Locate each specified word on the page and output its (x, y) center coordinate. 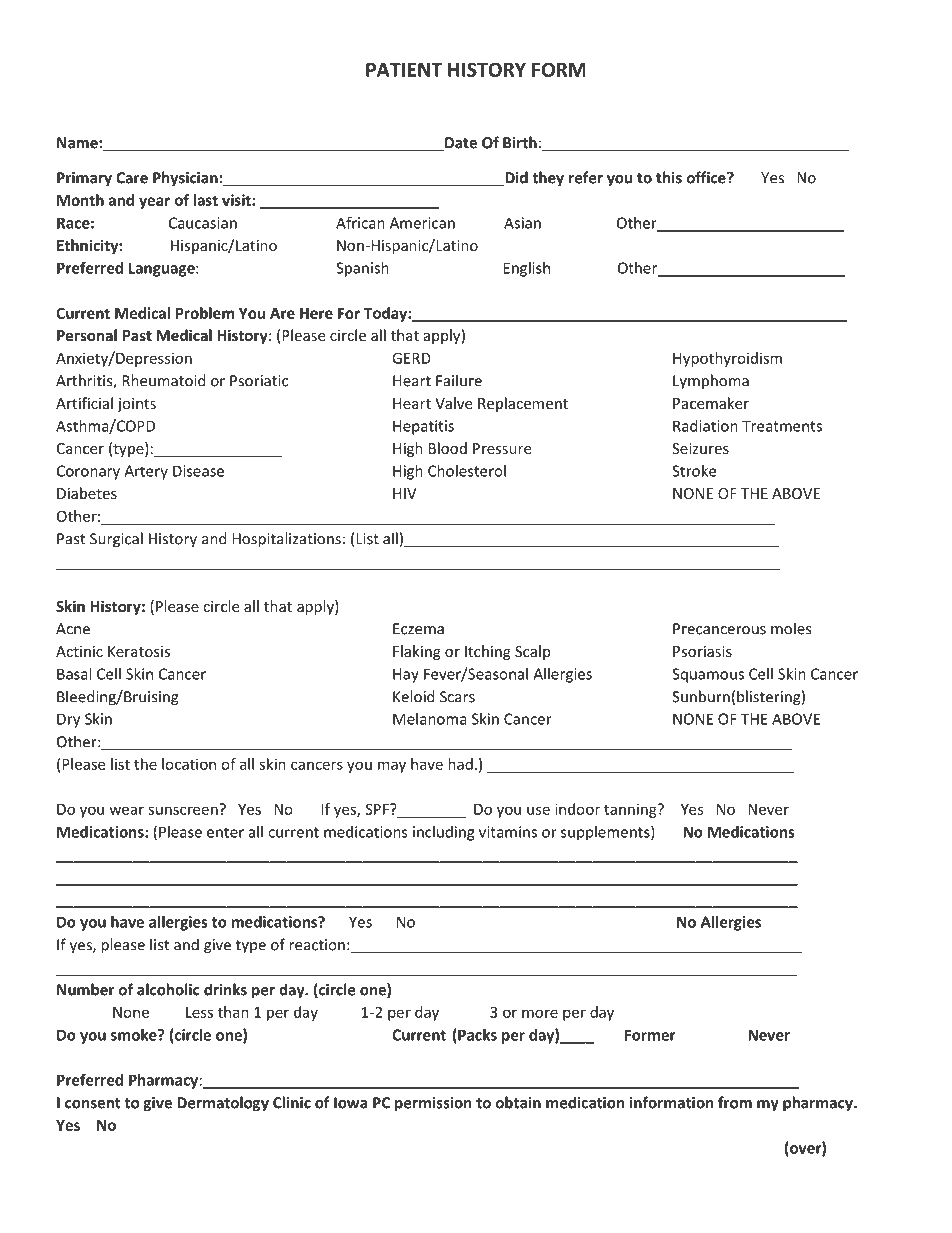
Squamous (708, 675)
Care (132, 178)
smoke (135, 1035)
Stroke (694, 471)
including (443, 833)
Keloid (414, 696)
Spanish (362, 269)
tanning (631, 810)
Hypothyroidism (727, 359)
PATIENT (404, 70)
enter (225, 832)
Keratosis (139, 651)
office (707, 177)
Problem (205, 313)
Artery (146, 472)
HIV (405, 493)
